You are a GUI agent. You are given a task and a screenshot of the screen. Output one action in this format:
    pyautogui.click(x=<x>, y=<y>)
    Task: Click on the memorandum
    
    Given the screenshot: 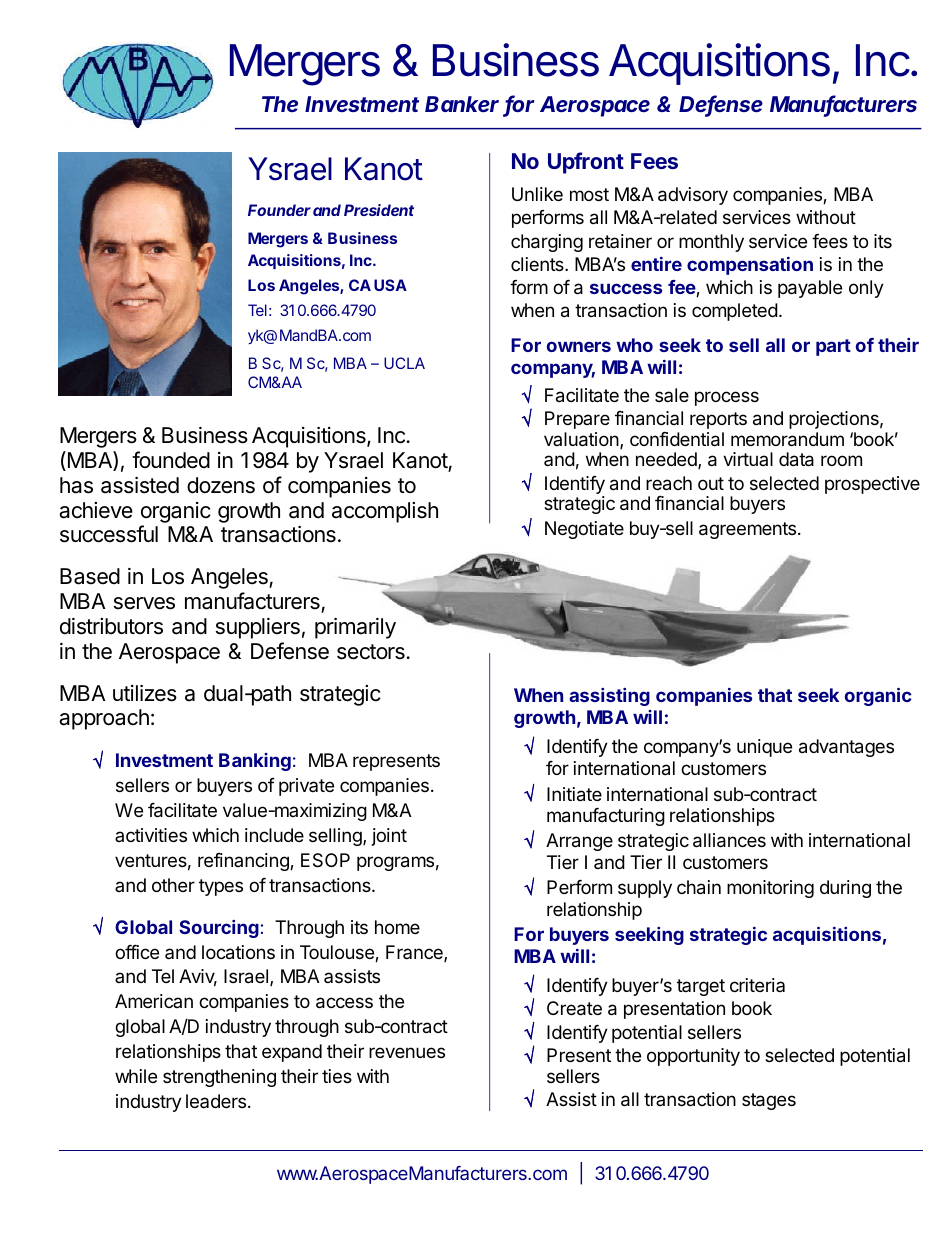 What is the action you would take?
    pyautogui.click(x=787, y=439)
